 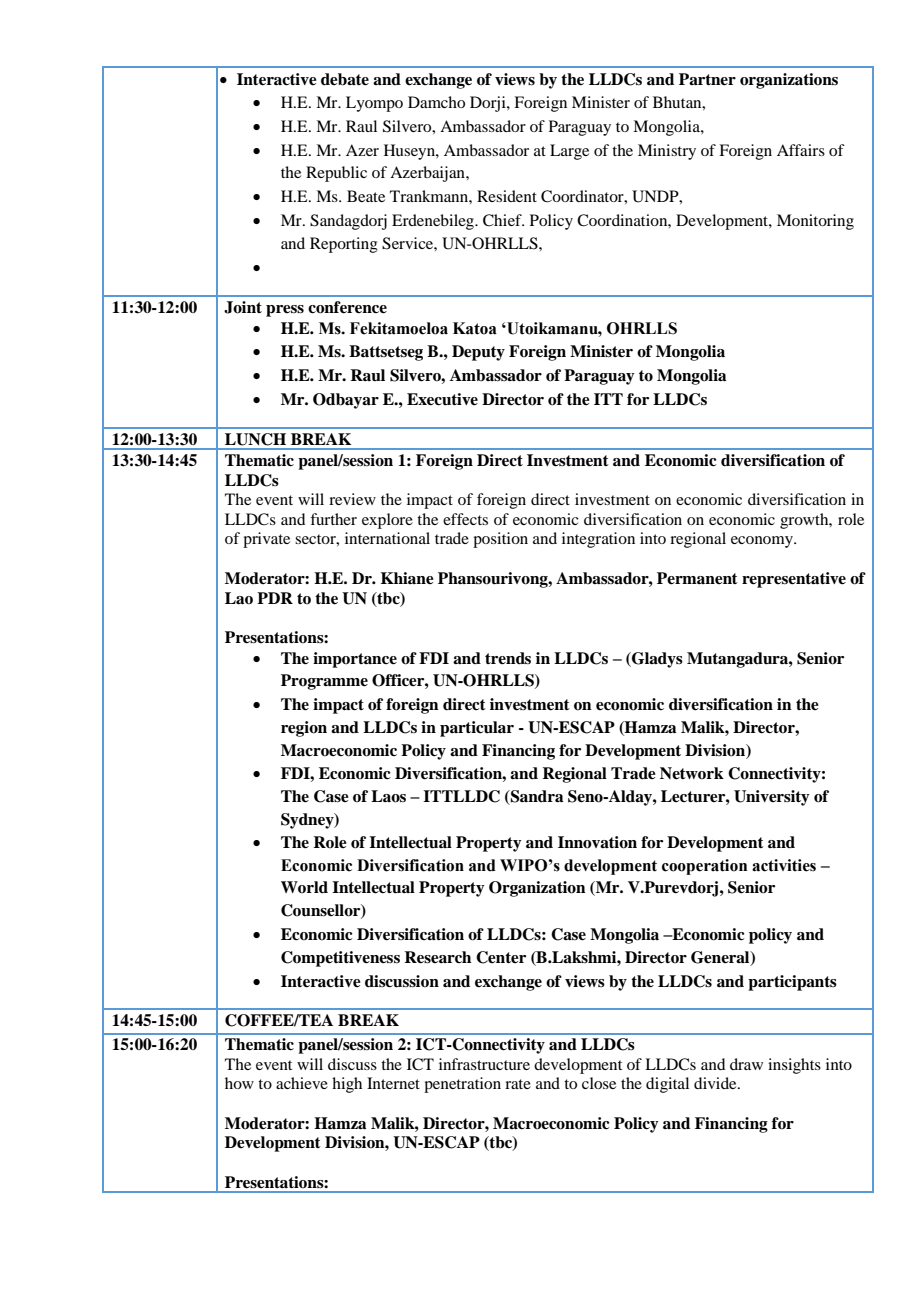 I want to click on achieve, so click(x=302, y=1083).
